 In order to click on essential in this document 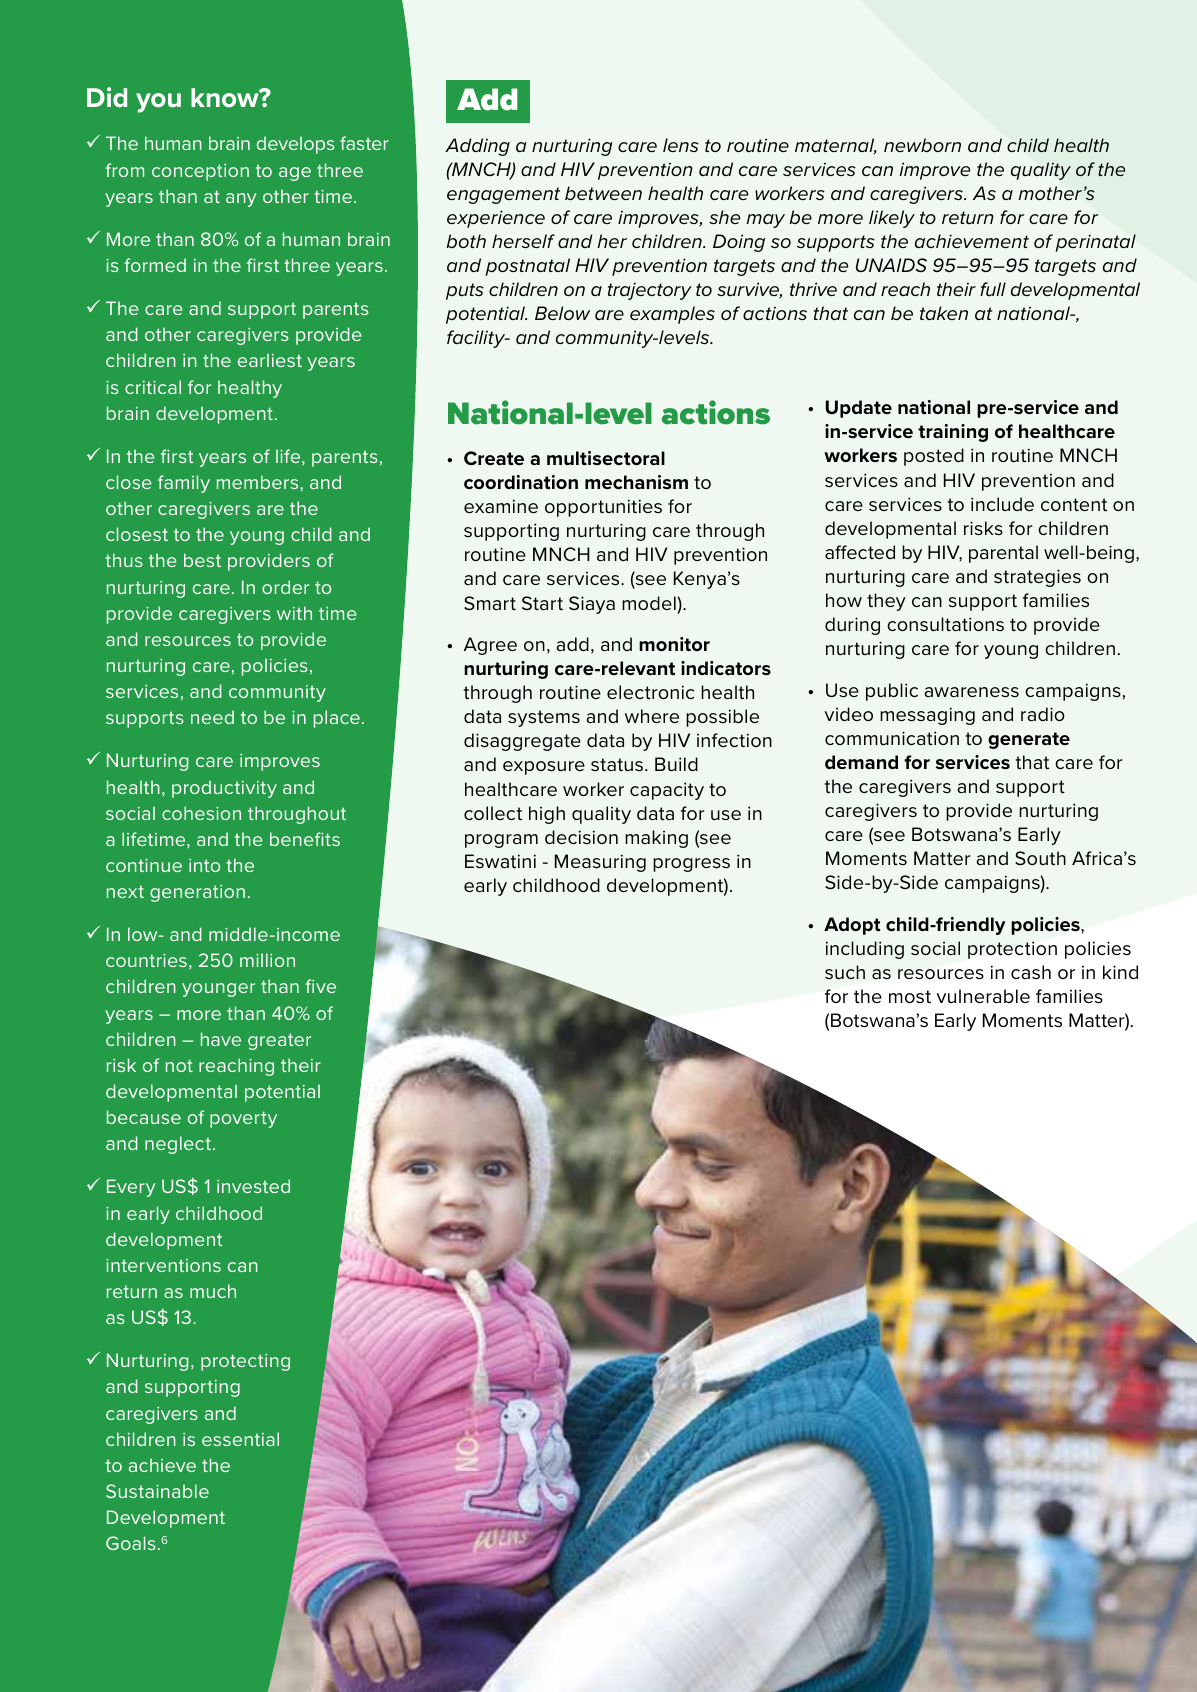, I will do `click(240, 1439)`.
